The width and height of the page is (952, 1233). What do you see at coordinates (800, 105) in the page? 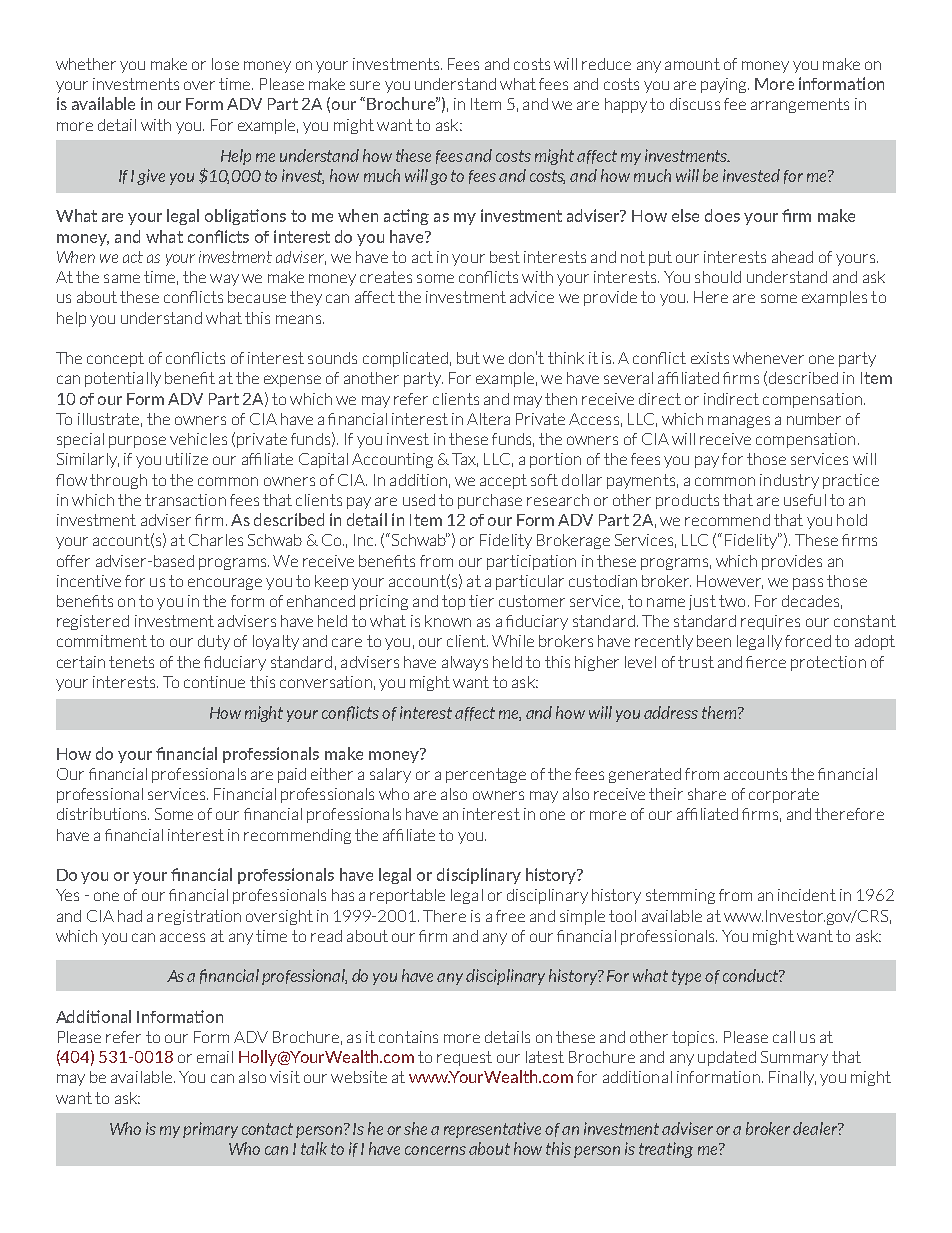
I see `arrangements` at bounding box center [800, 105].
